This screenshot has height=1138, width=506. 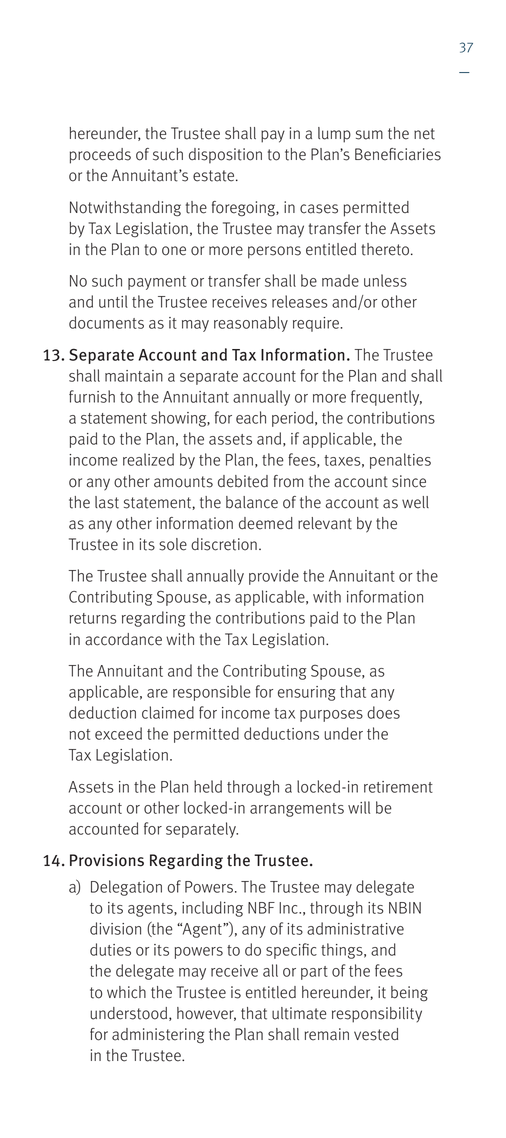 I want to click on sum, so click(x=369, y=135).
